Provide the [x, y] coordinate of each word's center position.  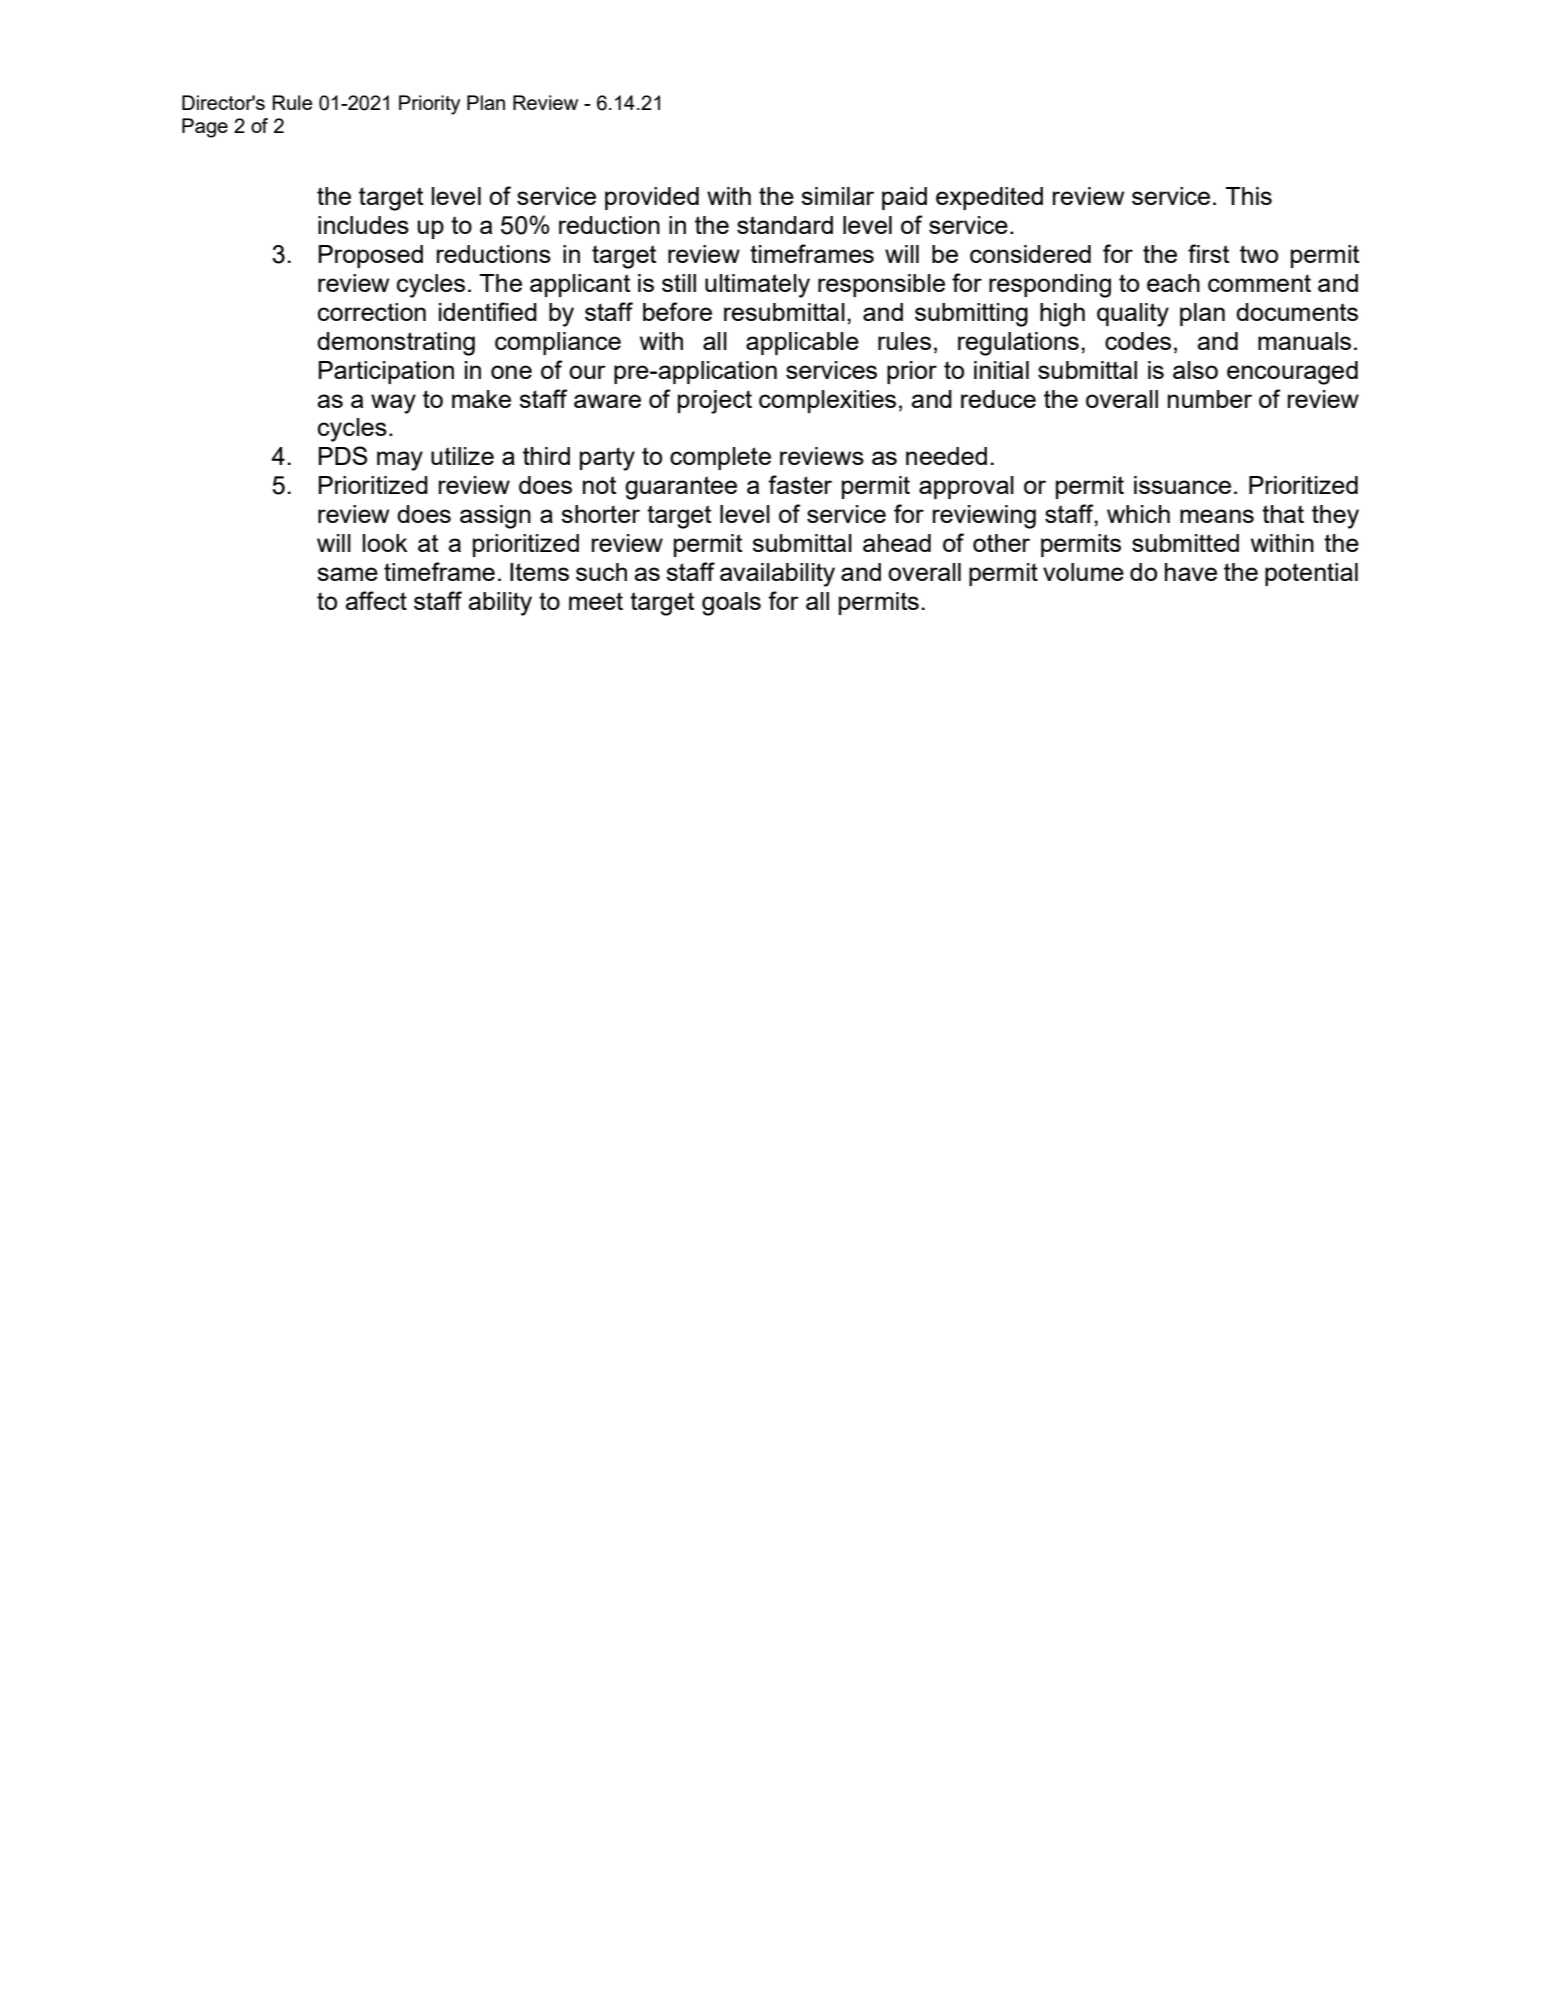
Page [205, 128]
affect [376, 600]
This [1248, 196]
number [1210, 399]
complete [720, 458]
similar [837, 196]
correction [372, 312]
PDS [343, 455]
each [1173, 283]
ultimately [757, 286]
